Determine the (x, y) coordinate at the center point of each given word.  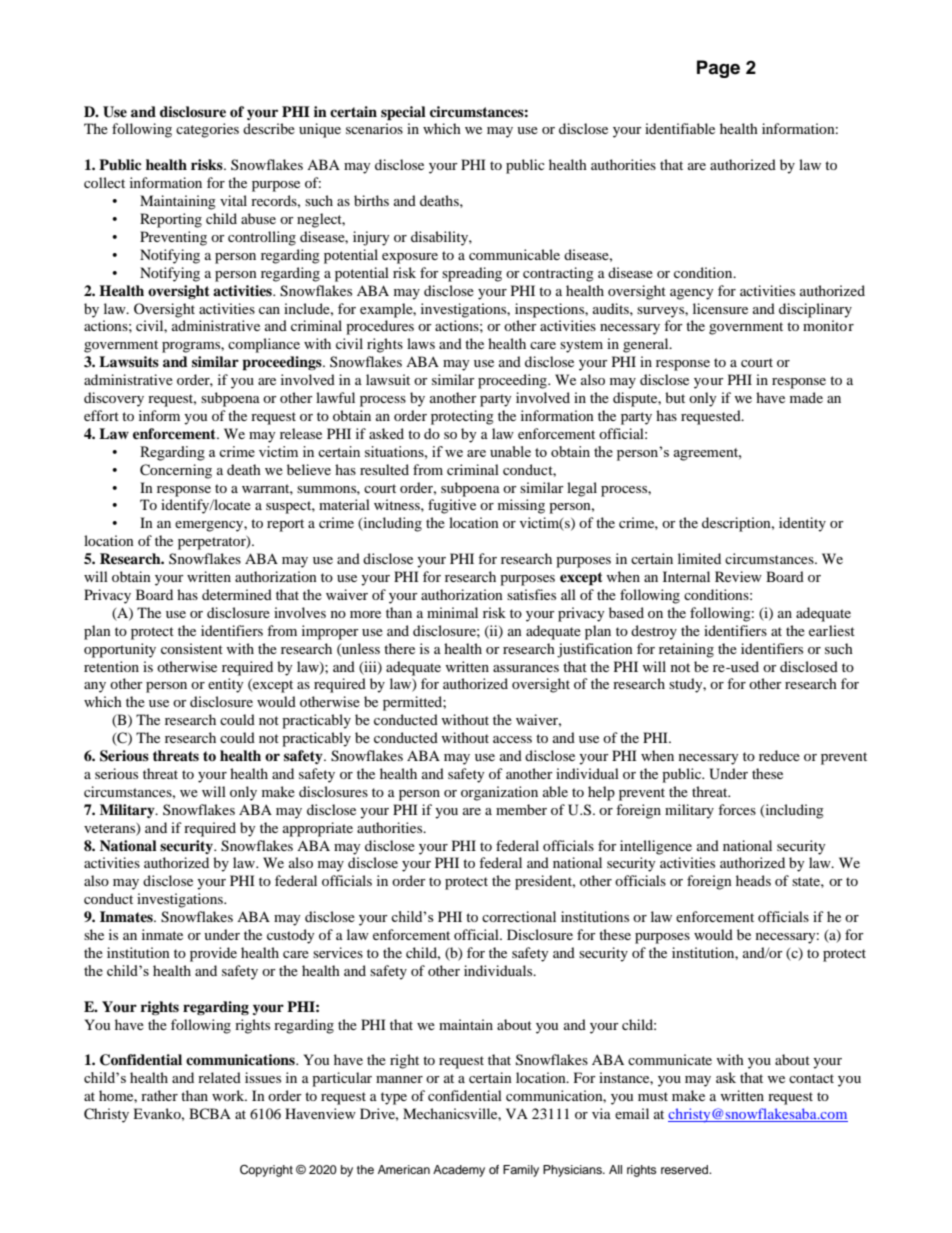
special (403, 113)
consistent (192, 648)
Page (718, 69)
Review (738, 576)
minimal (452, 612)
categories (207, 130)
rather (159, 1095)
